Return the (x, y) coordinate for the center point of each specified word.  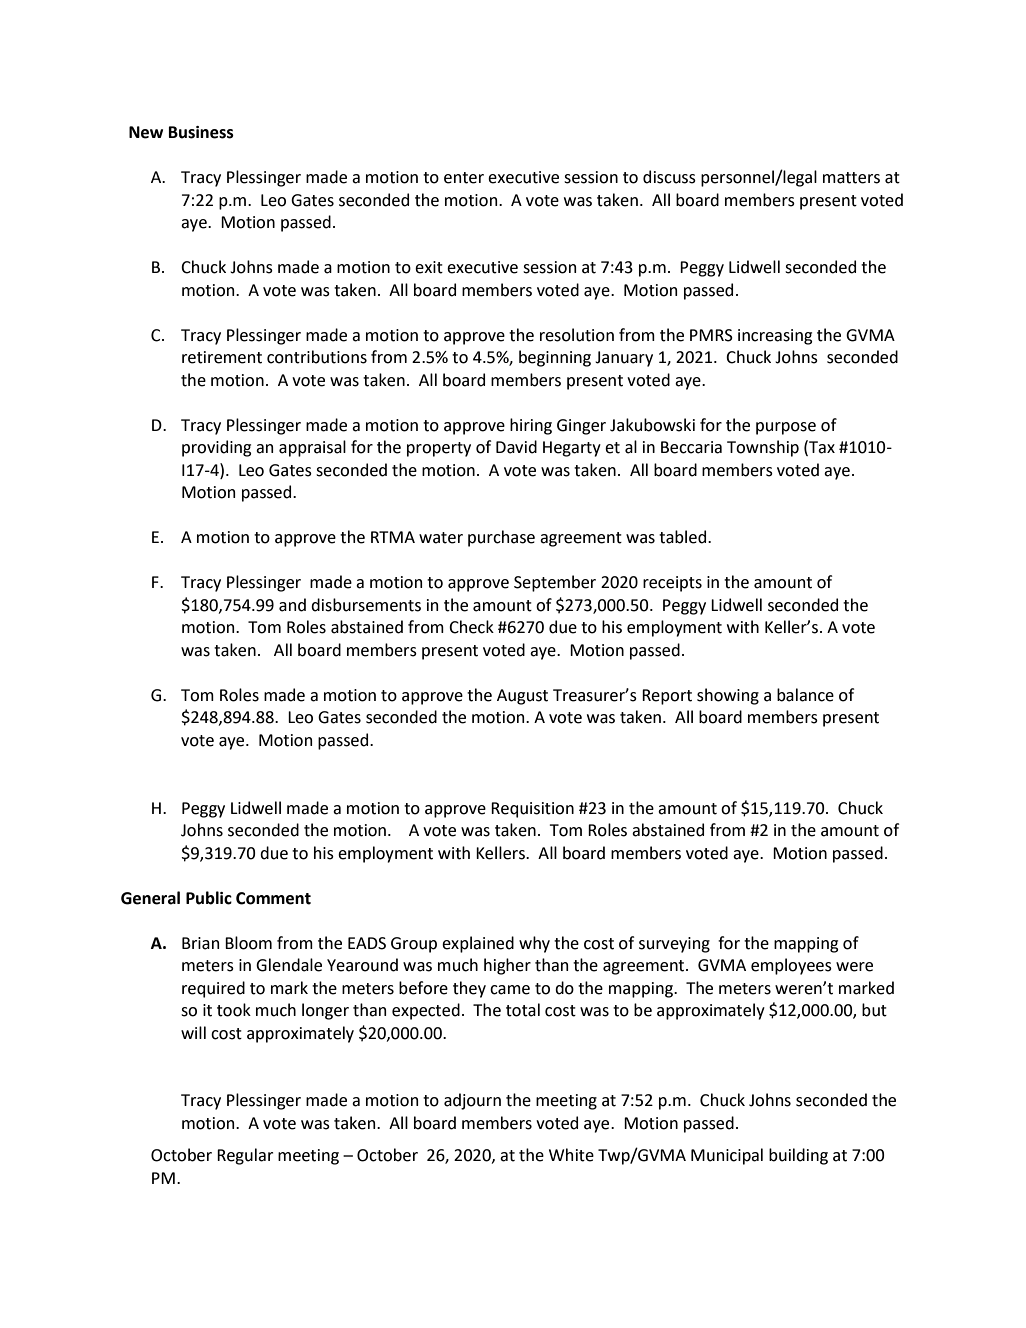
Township (763, 448)
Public (209, 898)
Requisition (532, 810)
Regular (245, 1156)
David (516, 447)
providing (216, 448)
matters (851, 178)
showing (728, 696)
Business (201, 132)
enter (464, 178)
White (571, 1155)
